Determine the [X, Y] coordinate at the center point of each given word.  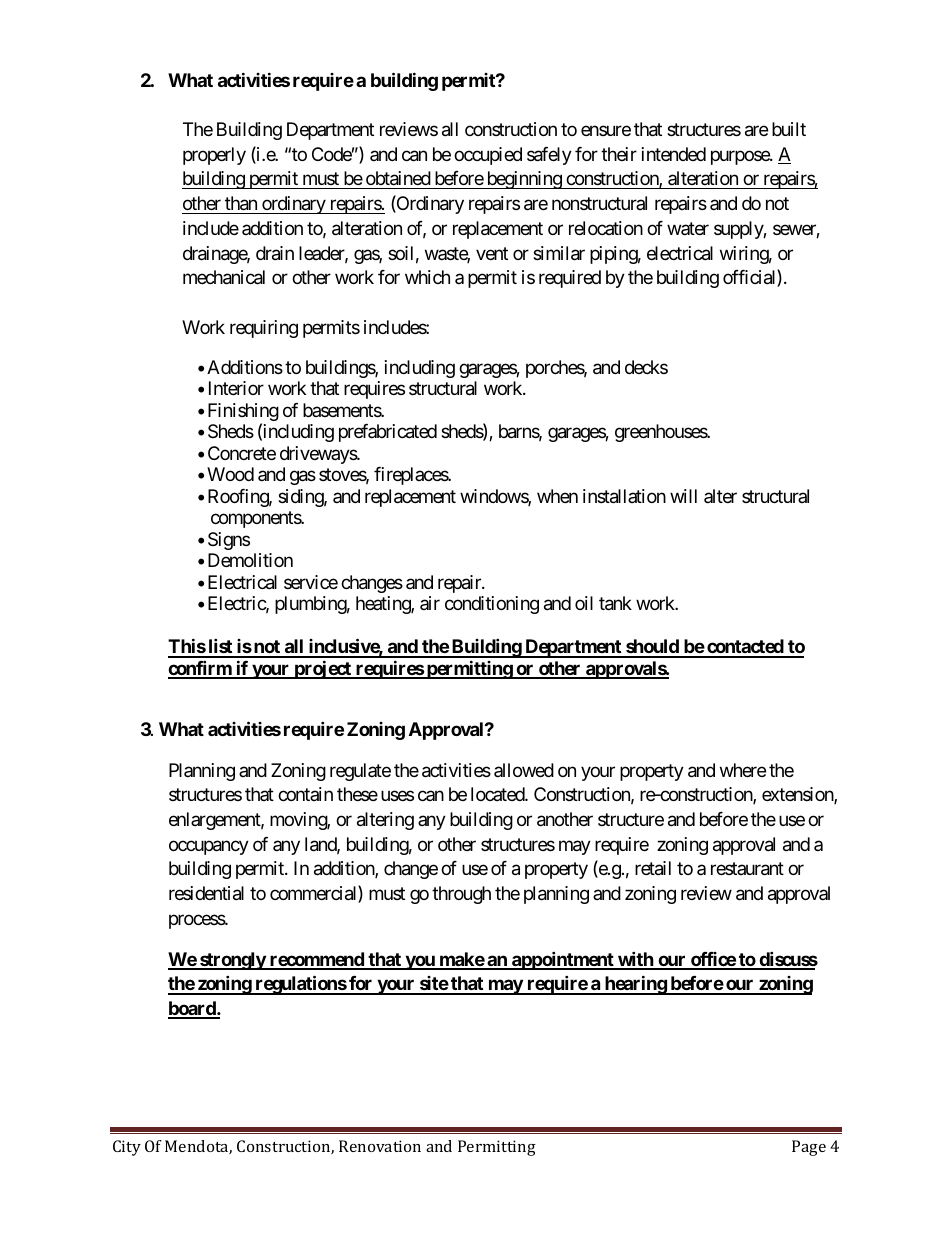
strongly [232, 961]
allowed [524, 770]
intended [674, 154]
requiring [264, 329]
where [743, 770]
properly [214, 156]
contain [305, 794]
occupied [488, 156]
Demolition [250, 560]
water [688, 228]
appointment [563, 960]
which [427, 277]
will [683, 496]
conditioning [492, 605]
